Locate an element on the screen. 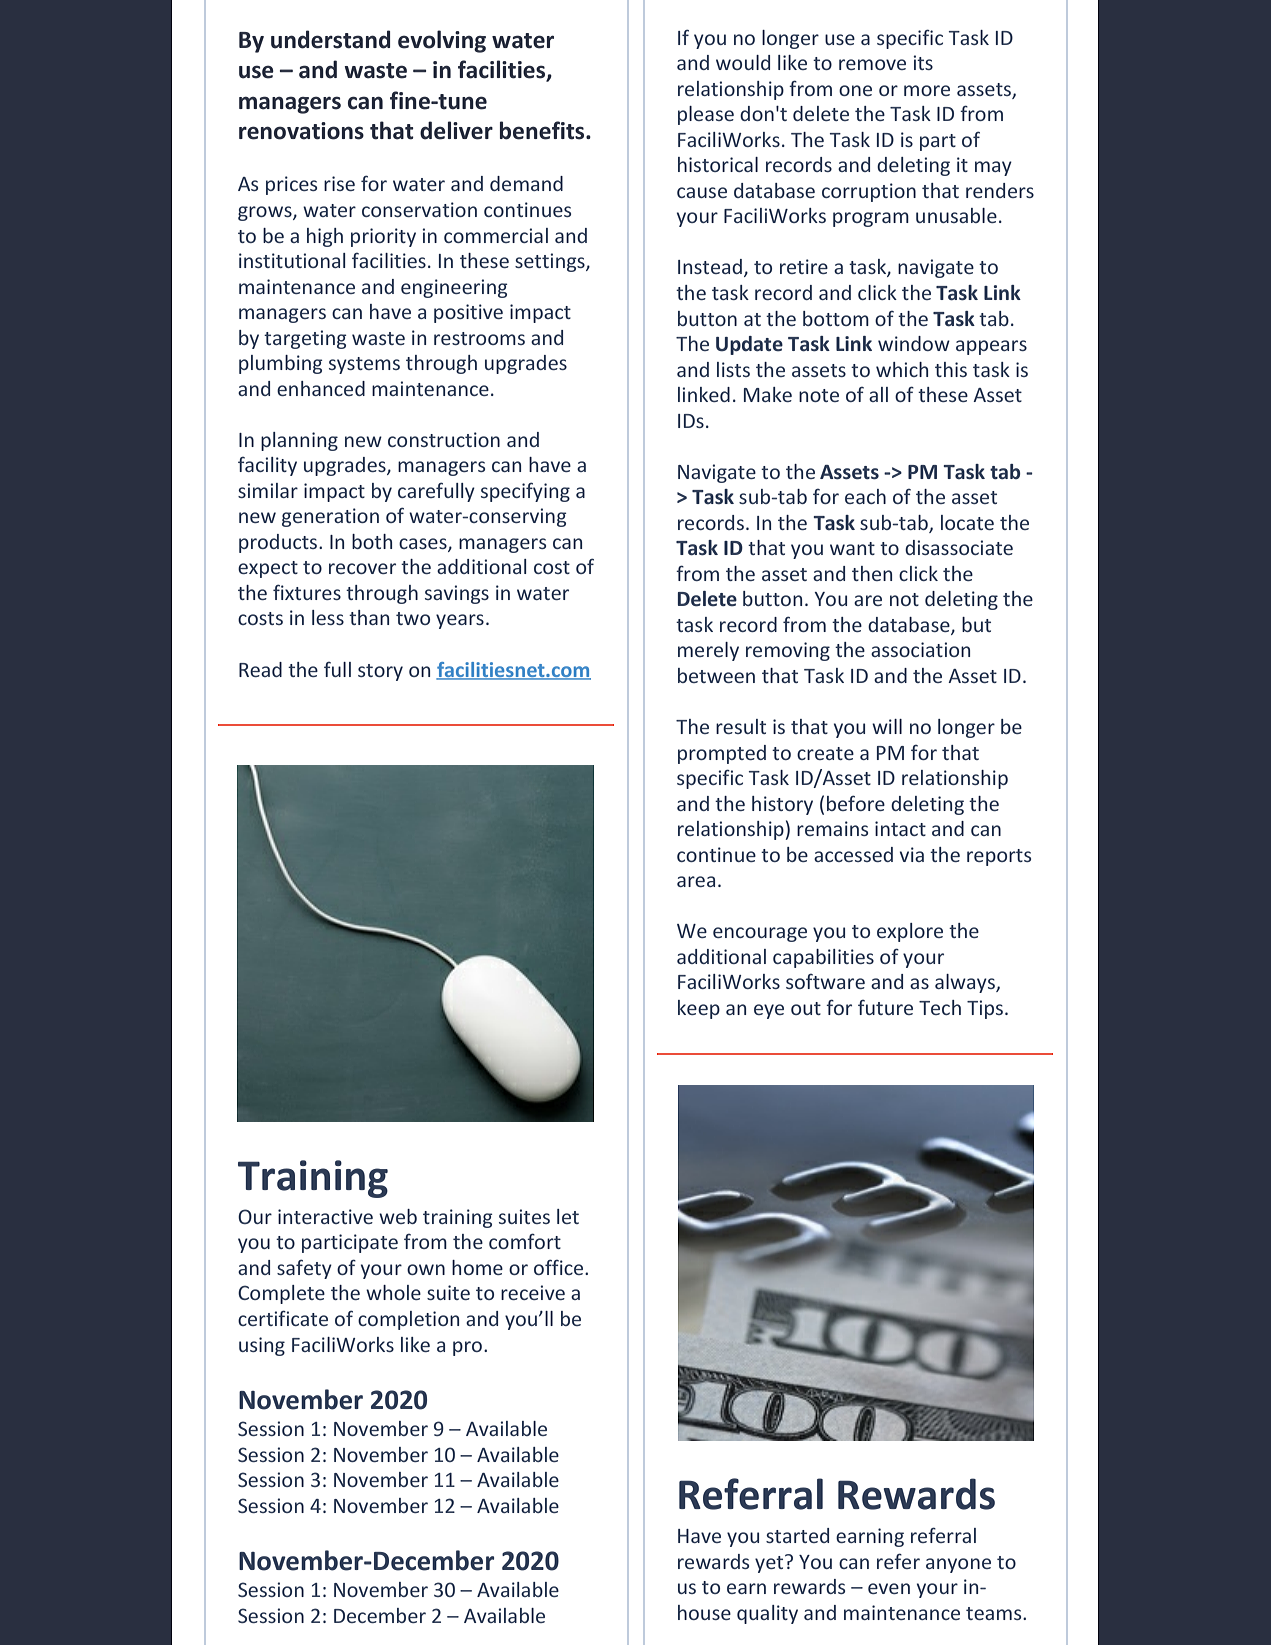  keep is located at coordinates (699, 1009).
